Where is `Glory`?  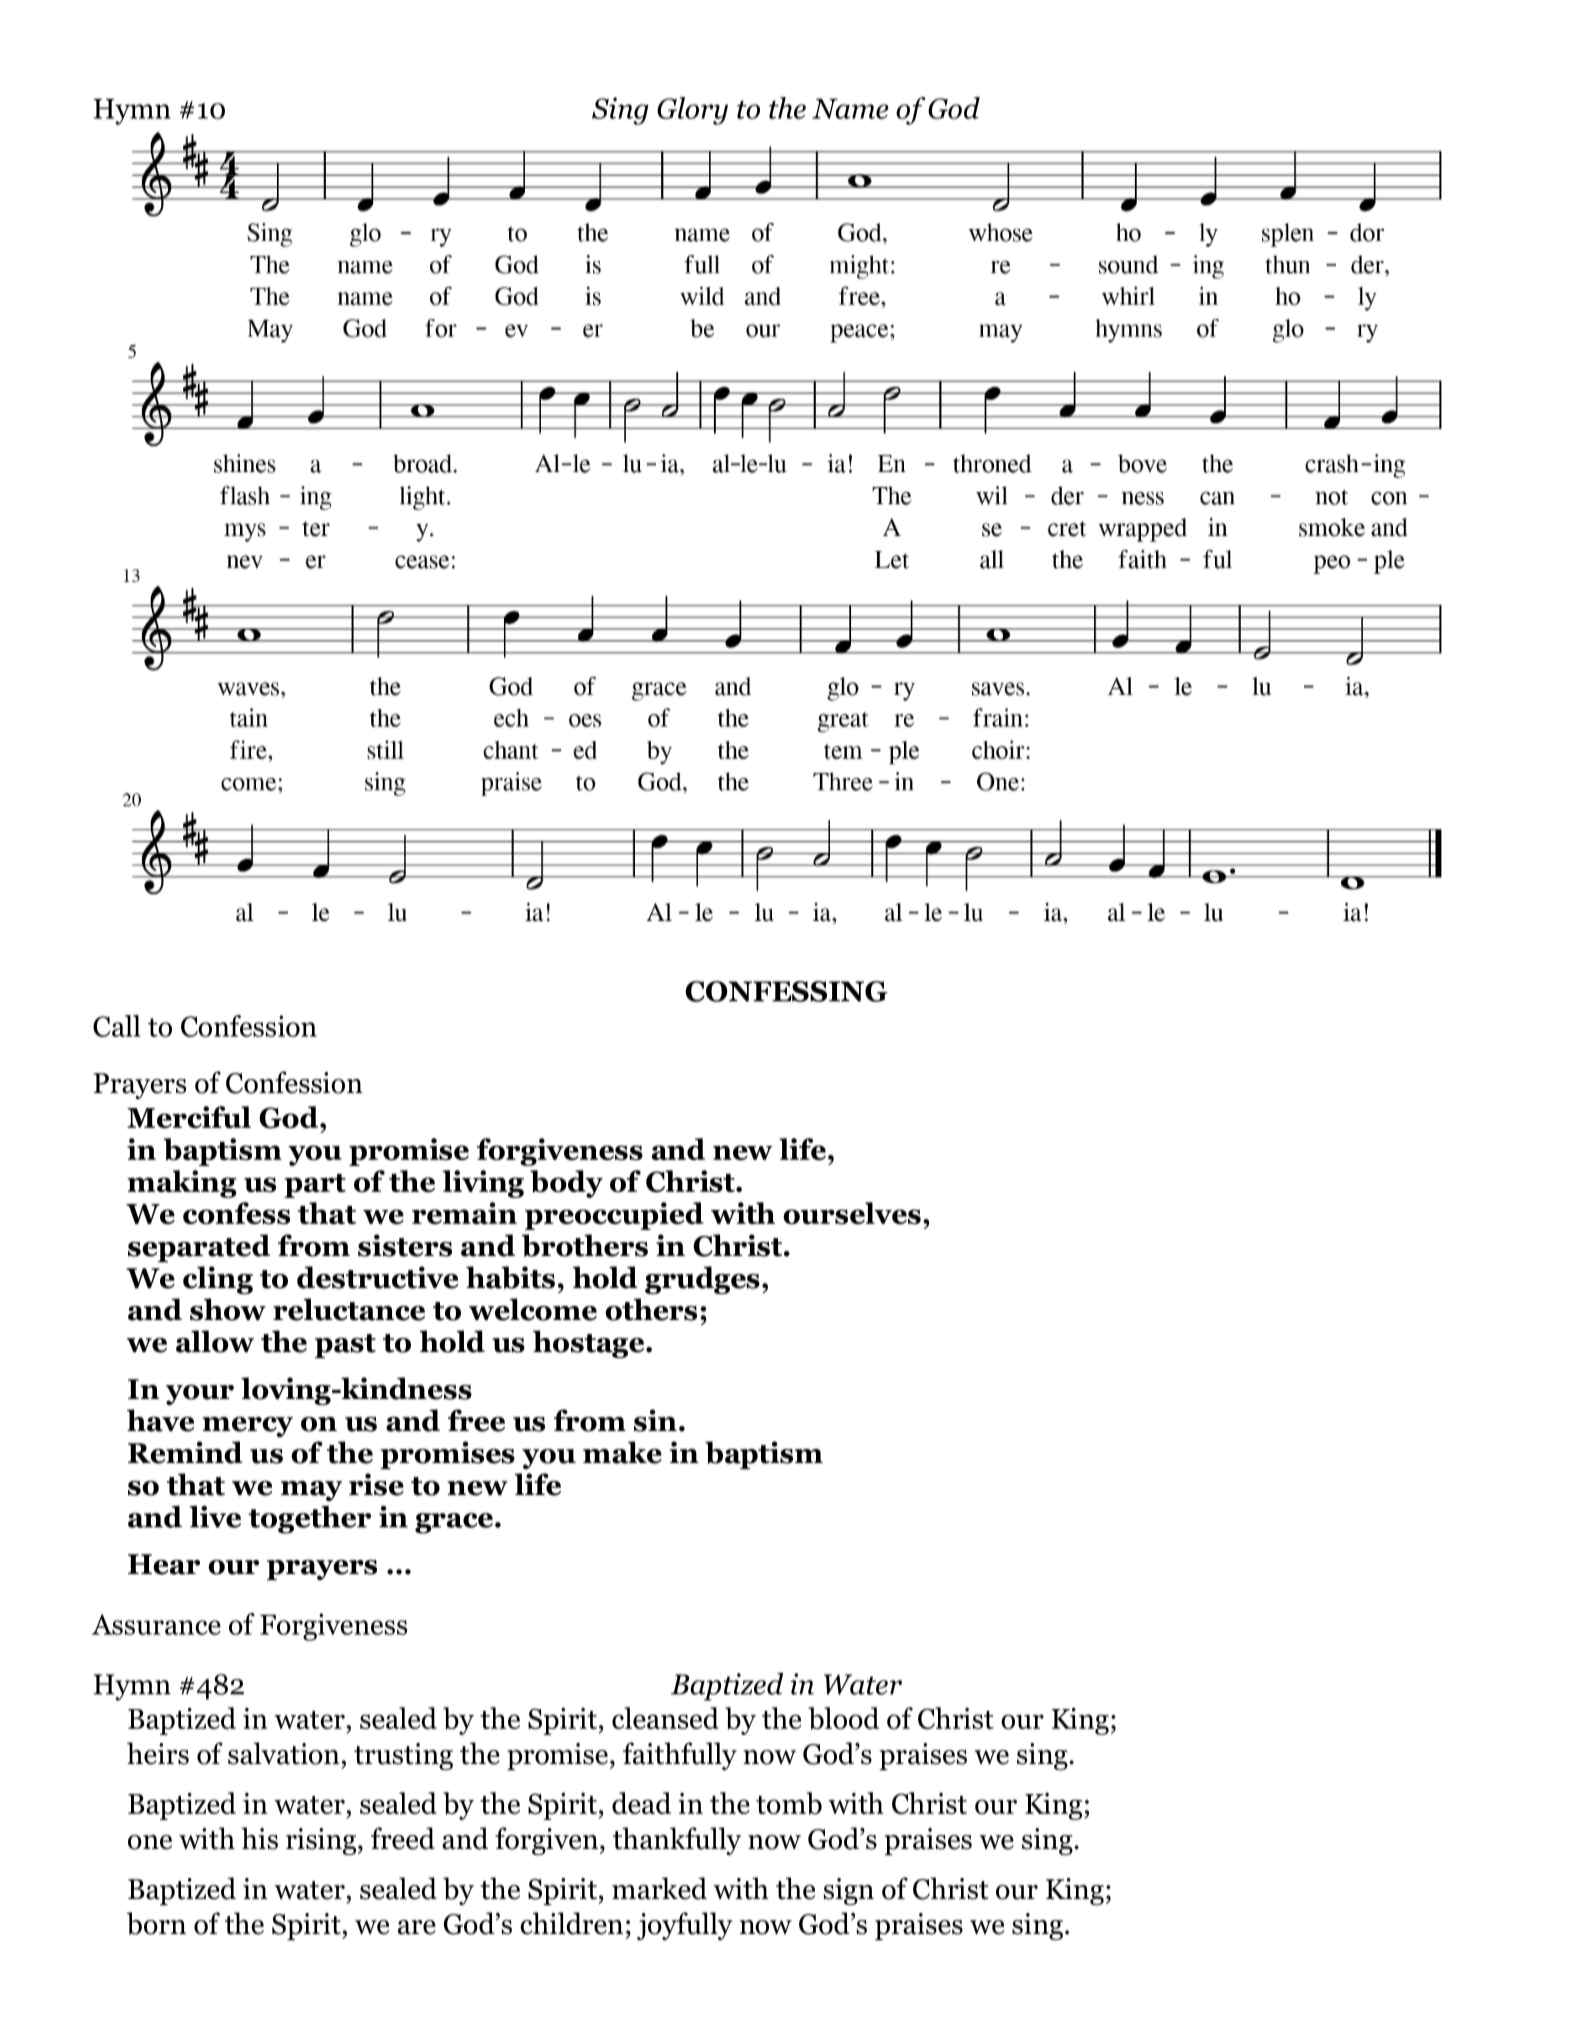
Glory is located at coordinates (692, 111).
